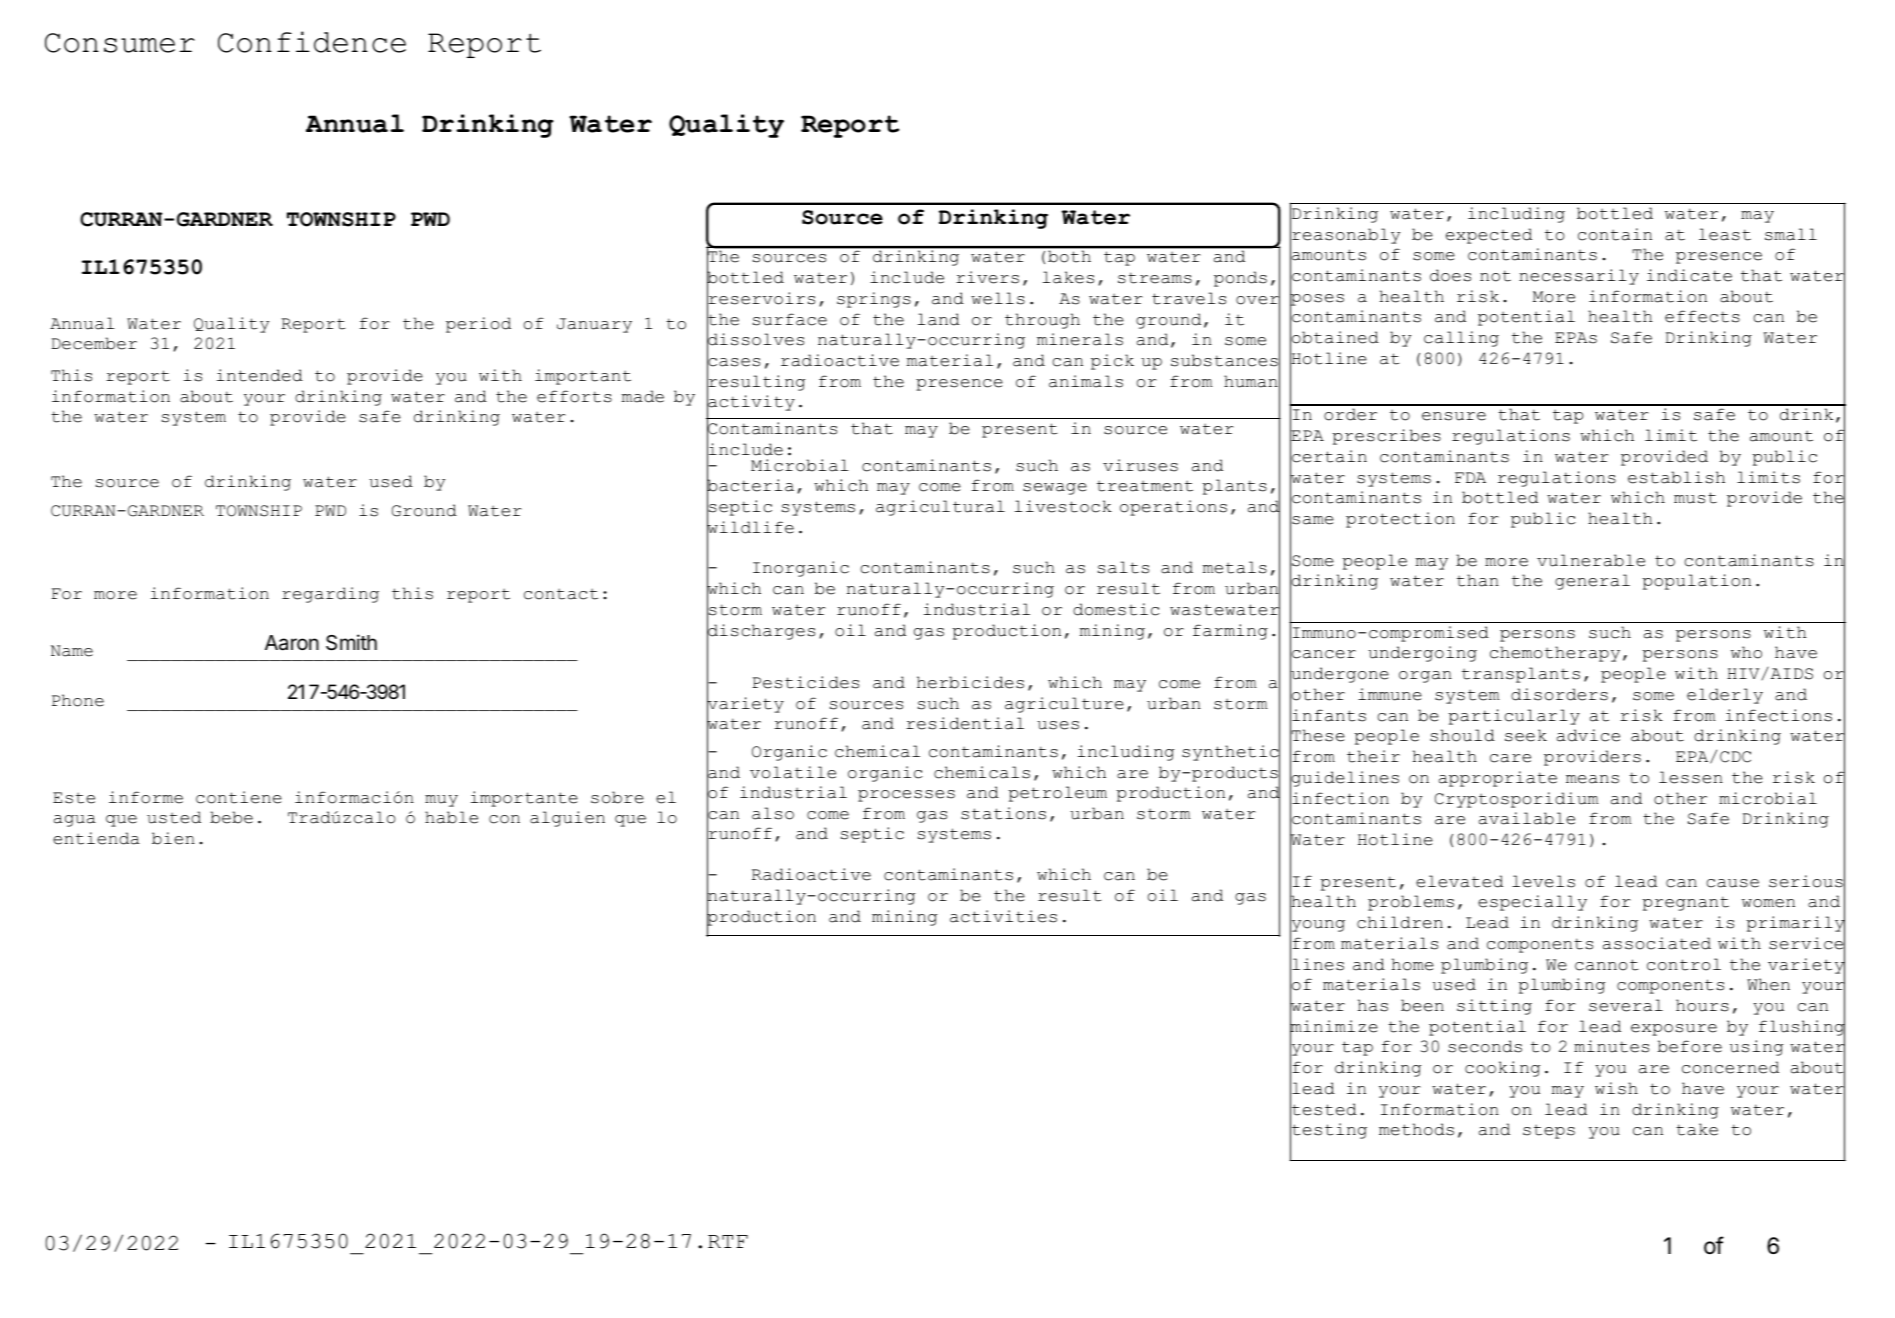 The width and height of the image is (1895, 1318). I want to click on contain, so click(1615, 234).
